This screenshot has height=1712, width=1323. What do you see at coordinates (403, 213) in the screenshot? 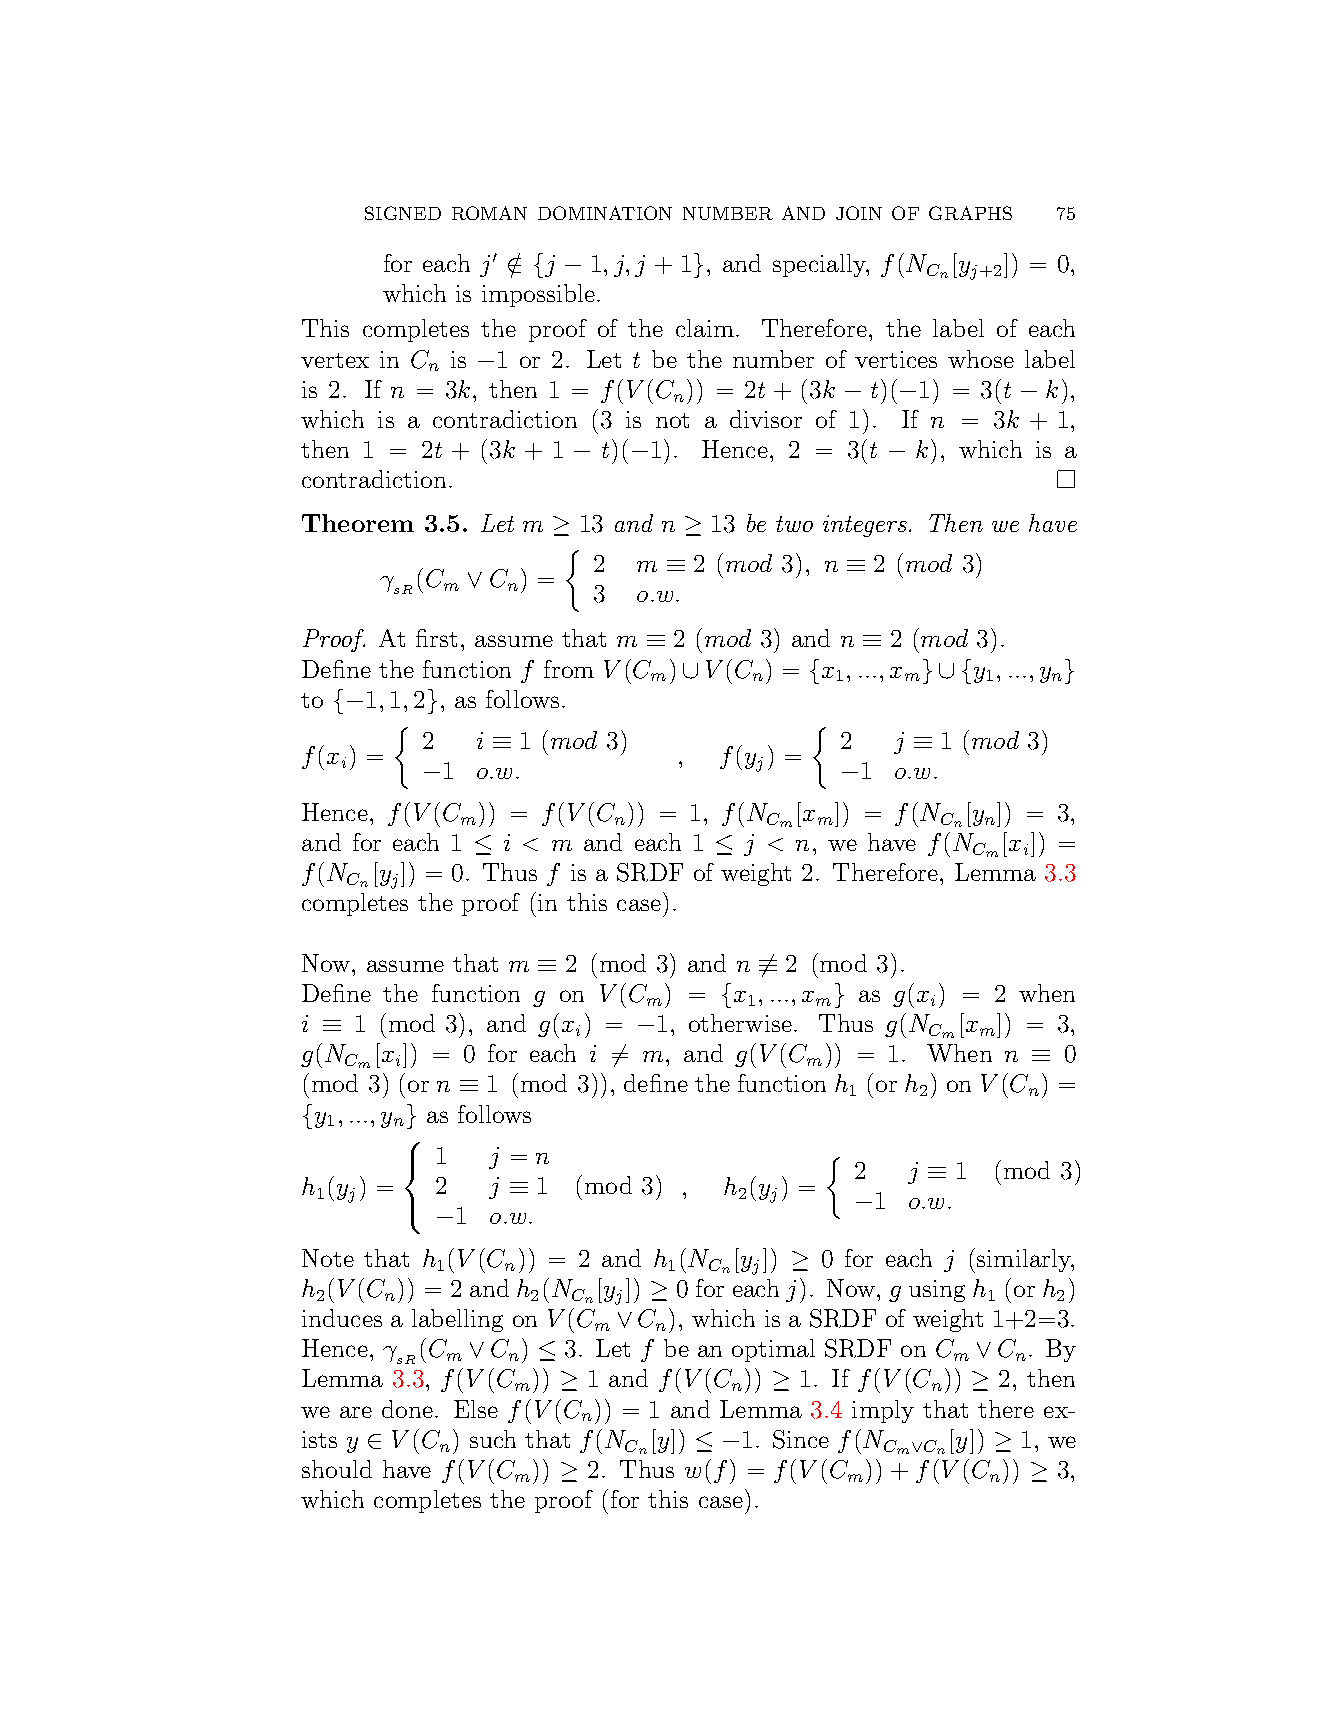
I see `SIGNED` at bounding box center [403, 213].
